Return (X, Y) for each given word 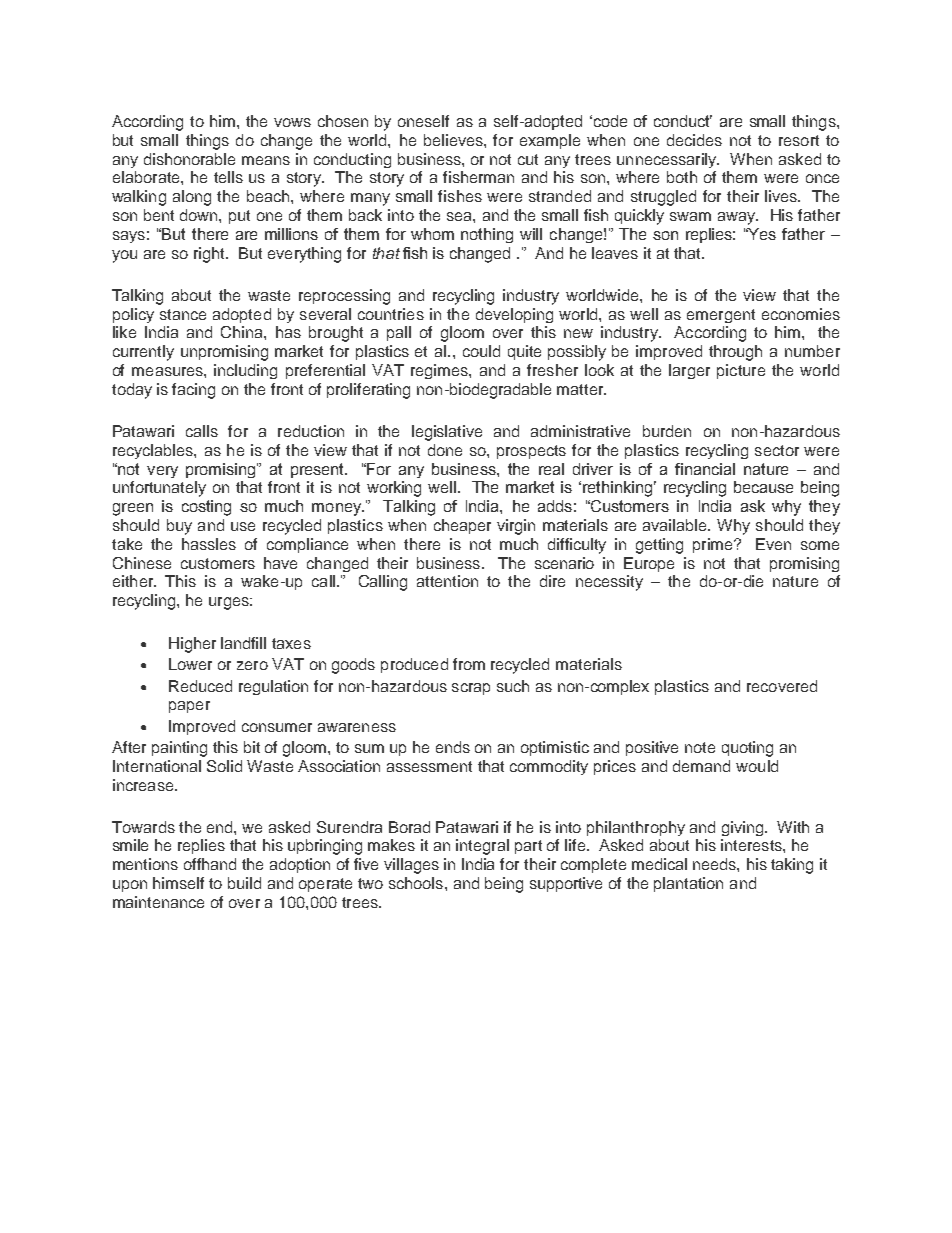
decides (694, 140)
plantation (688, 884)
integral (482, 847)
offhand (210, 864)
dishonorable (189, 159)
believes (454, 140)
